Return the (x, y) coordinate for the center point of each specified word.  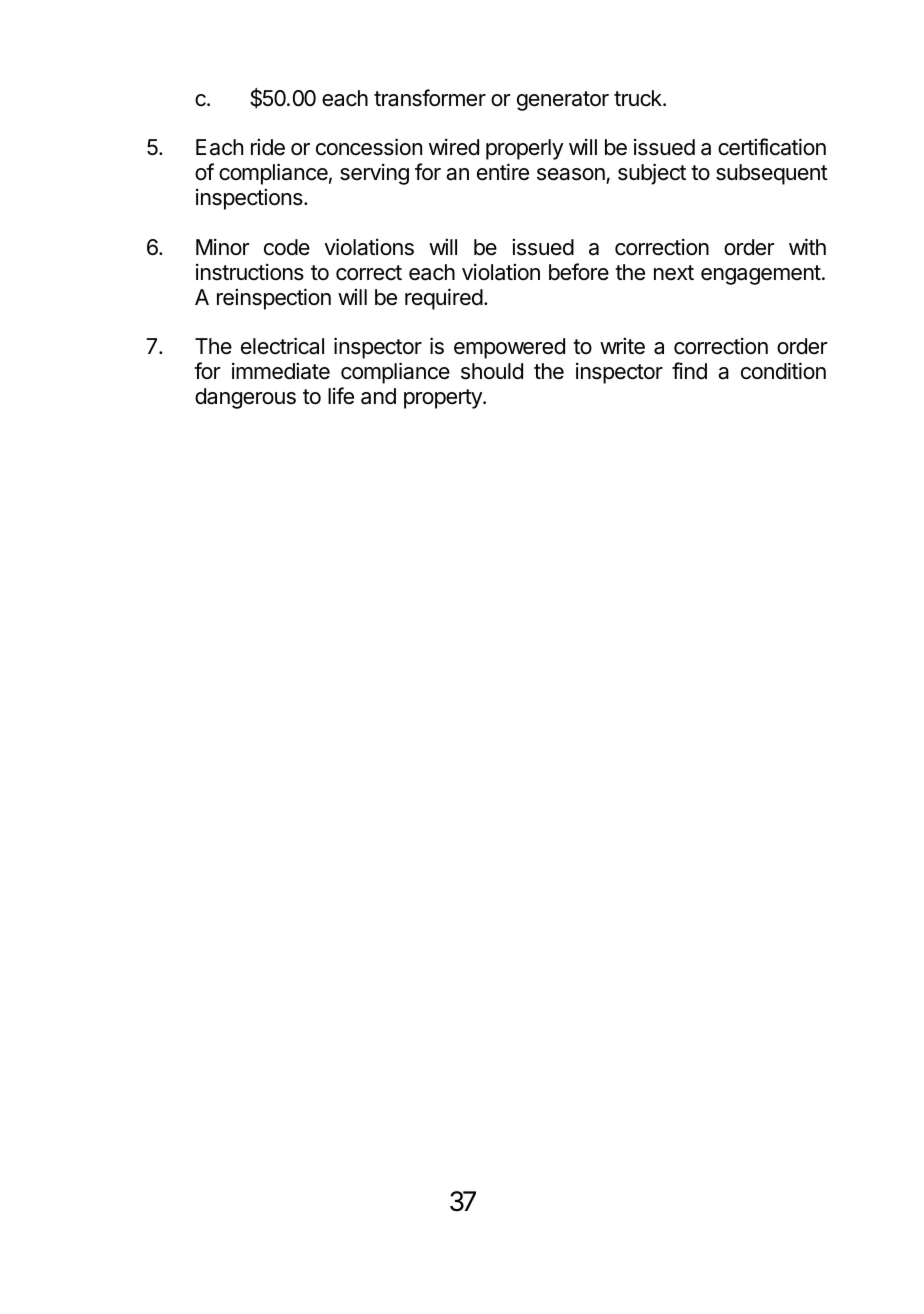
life (341, 396)
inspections (250, 199)
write (622, 346)
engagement (761, 275)
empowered (509, 348)
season (572, 176)
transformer (430, 98)
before (579, 272)
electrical (282, 346)
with (807, 246)
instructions (250, 272)
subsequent (772, 174)
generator (563, 101)
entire (503, 172)
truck (639, 98)
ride (268, 147)
